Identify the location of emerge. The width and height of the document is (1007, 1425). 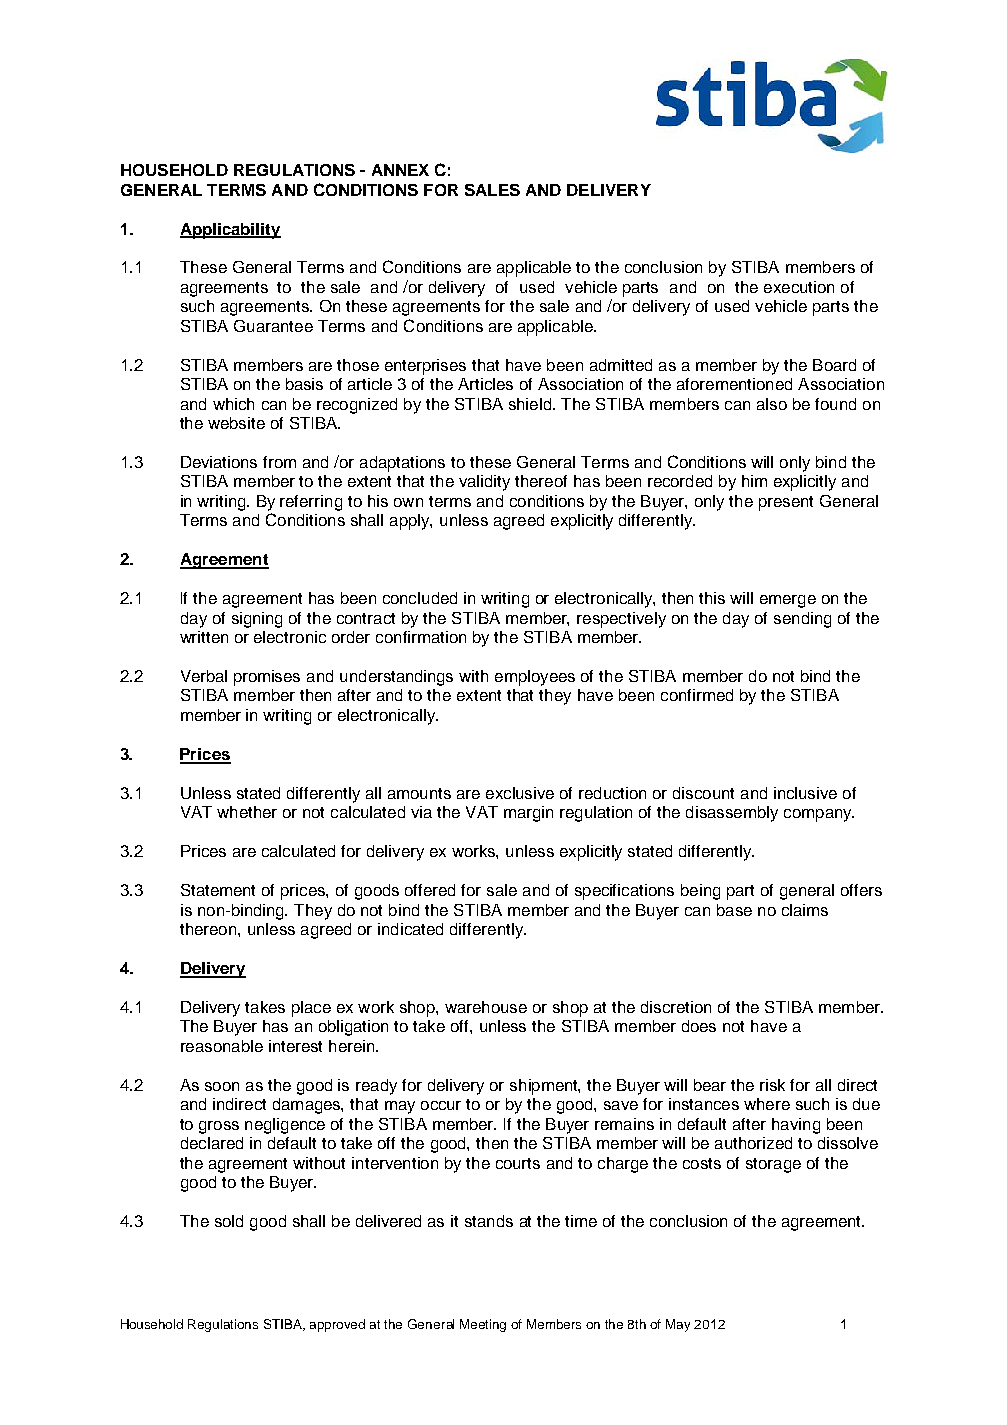
(788, 601).
